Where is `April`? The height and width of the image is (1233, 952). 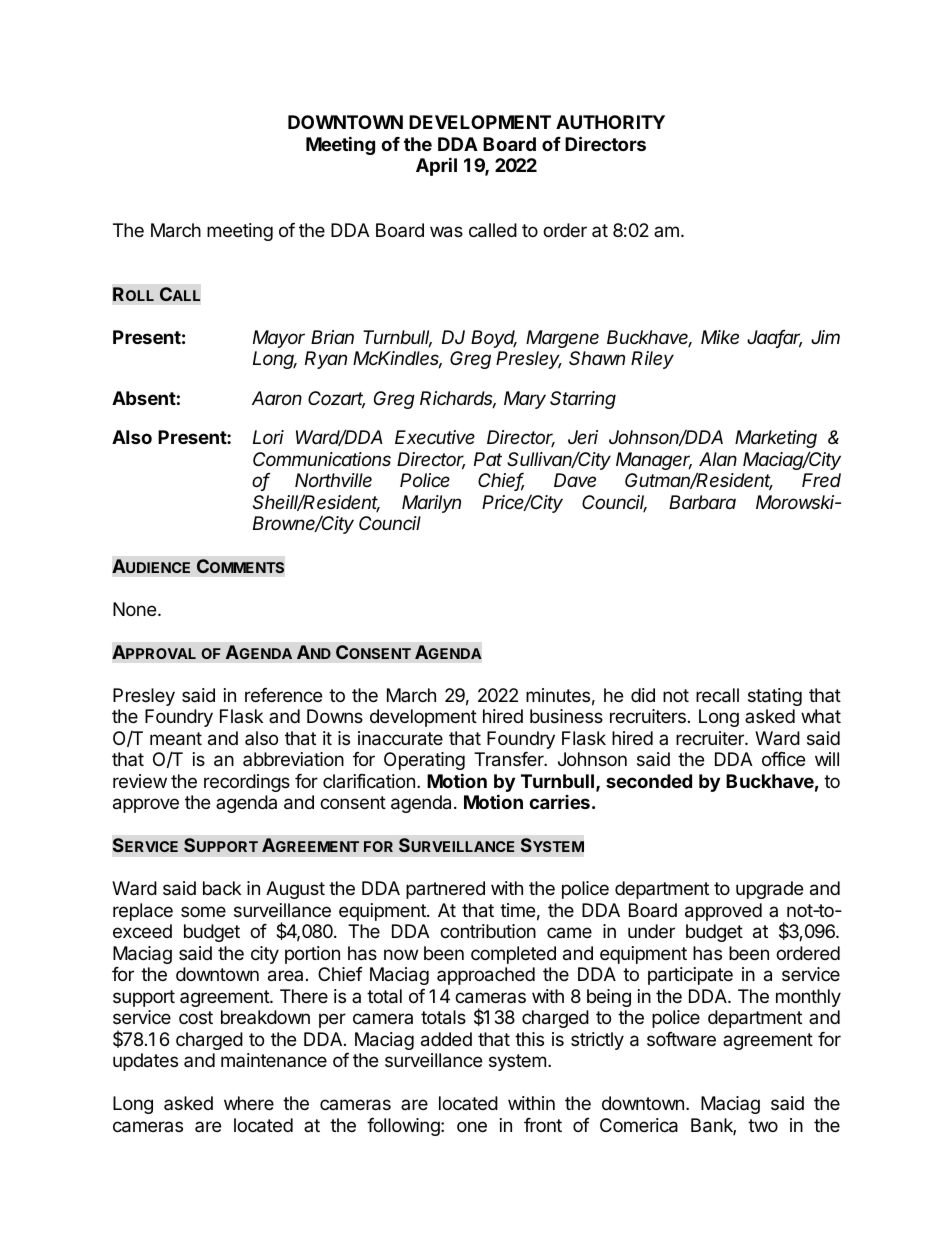
April is located at coordinates (436, 166).
